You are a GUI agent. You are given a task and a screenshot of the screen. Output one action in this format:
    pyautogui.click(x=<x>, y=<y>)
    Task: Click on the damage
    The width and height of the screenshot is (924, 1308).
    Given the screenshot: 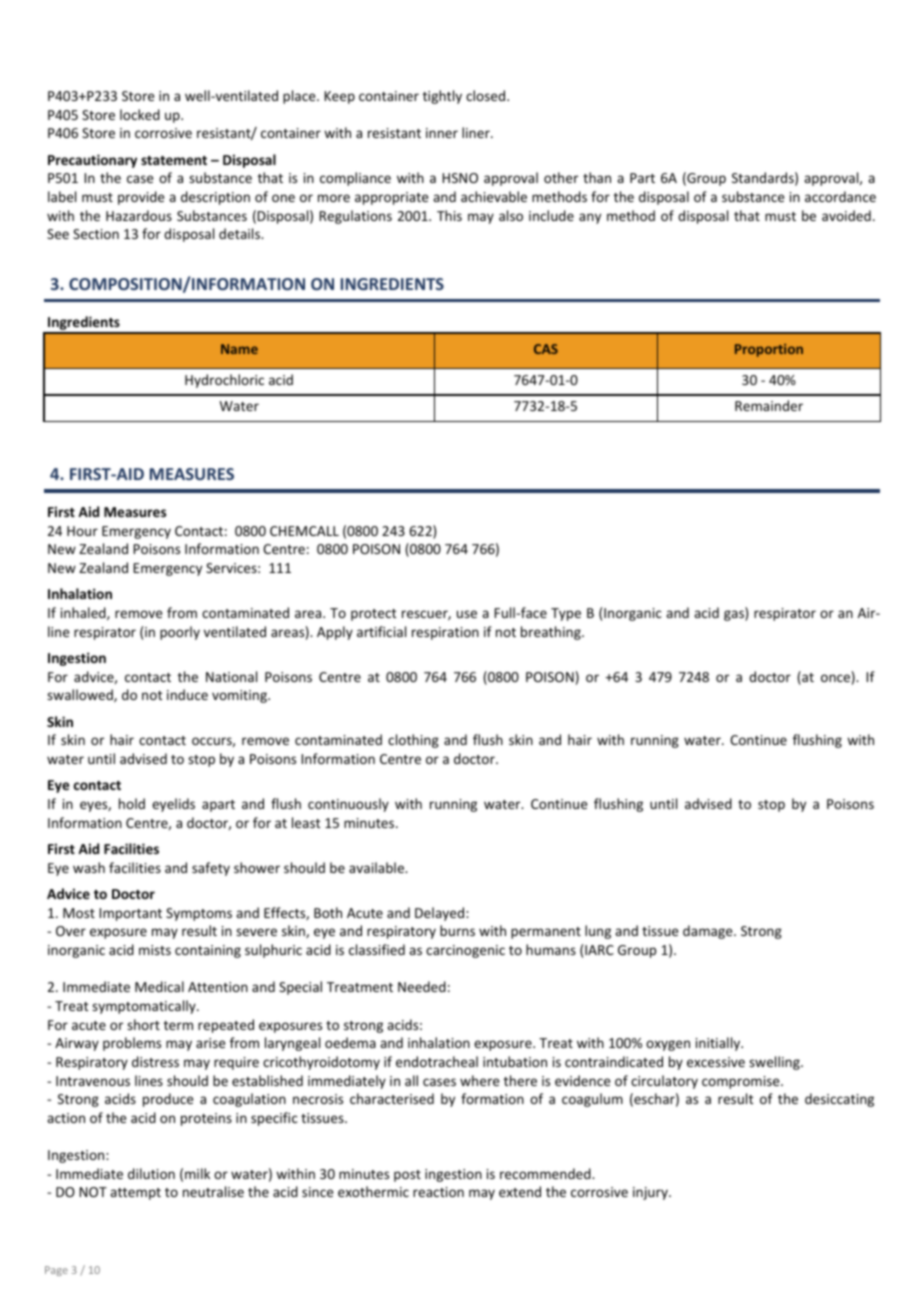 What is the action you would take?
    pyautogui.click(x=709, y=932)
